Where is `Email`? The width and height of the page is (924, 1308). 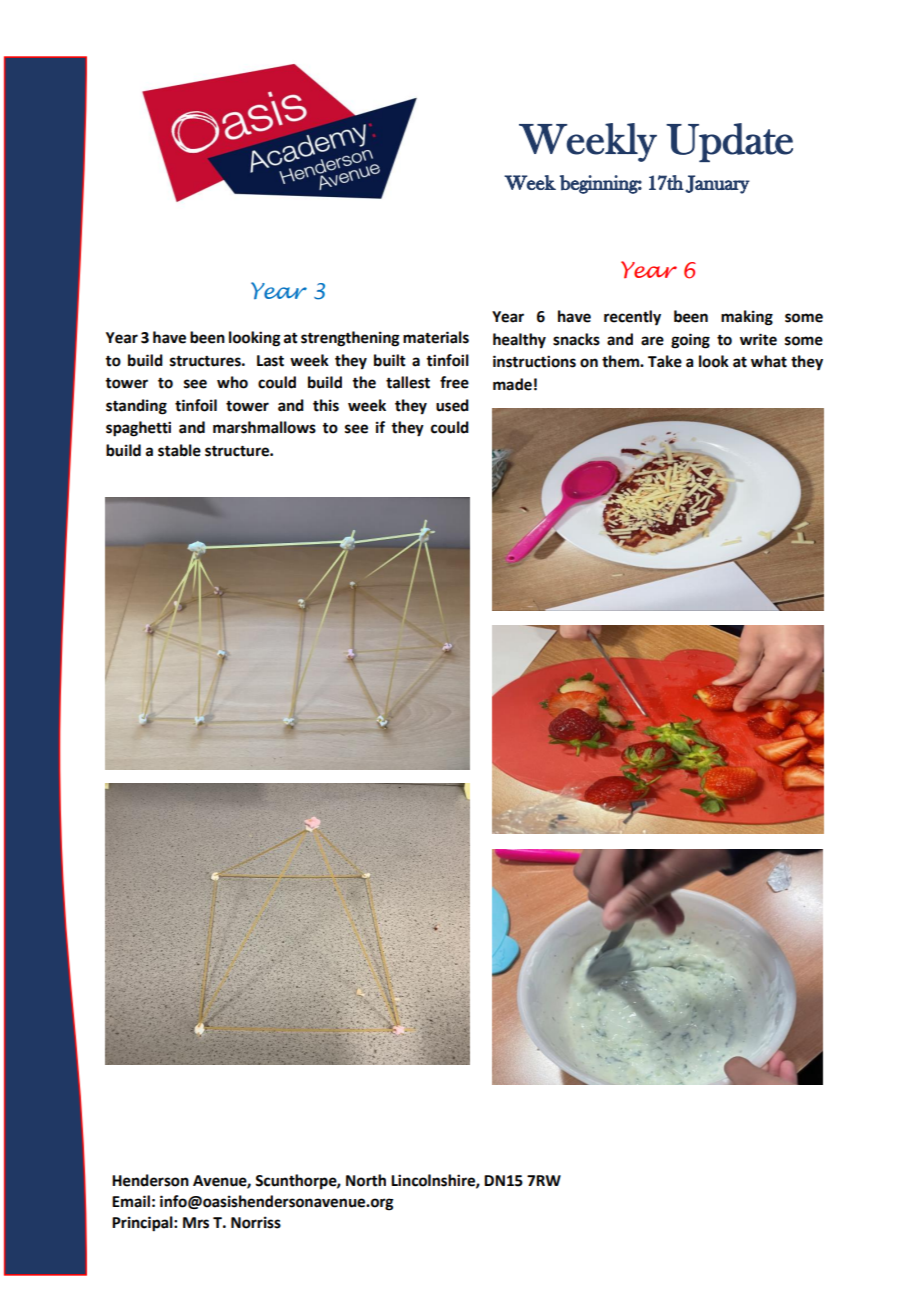
Email is located at coordinates (131, 1201).
